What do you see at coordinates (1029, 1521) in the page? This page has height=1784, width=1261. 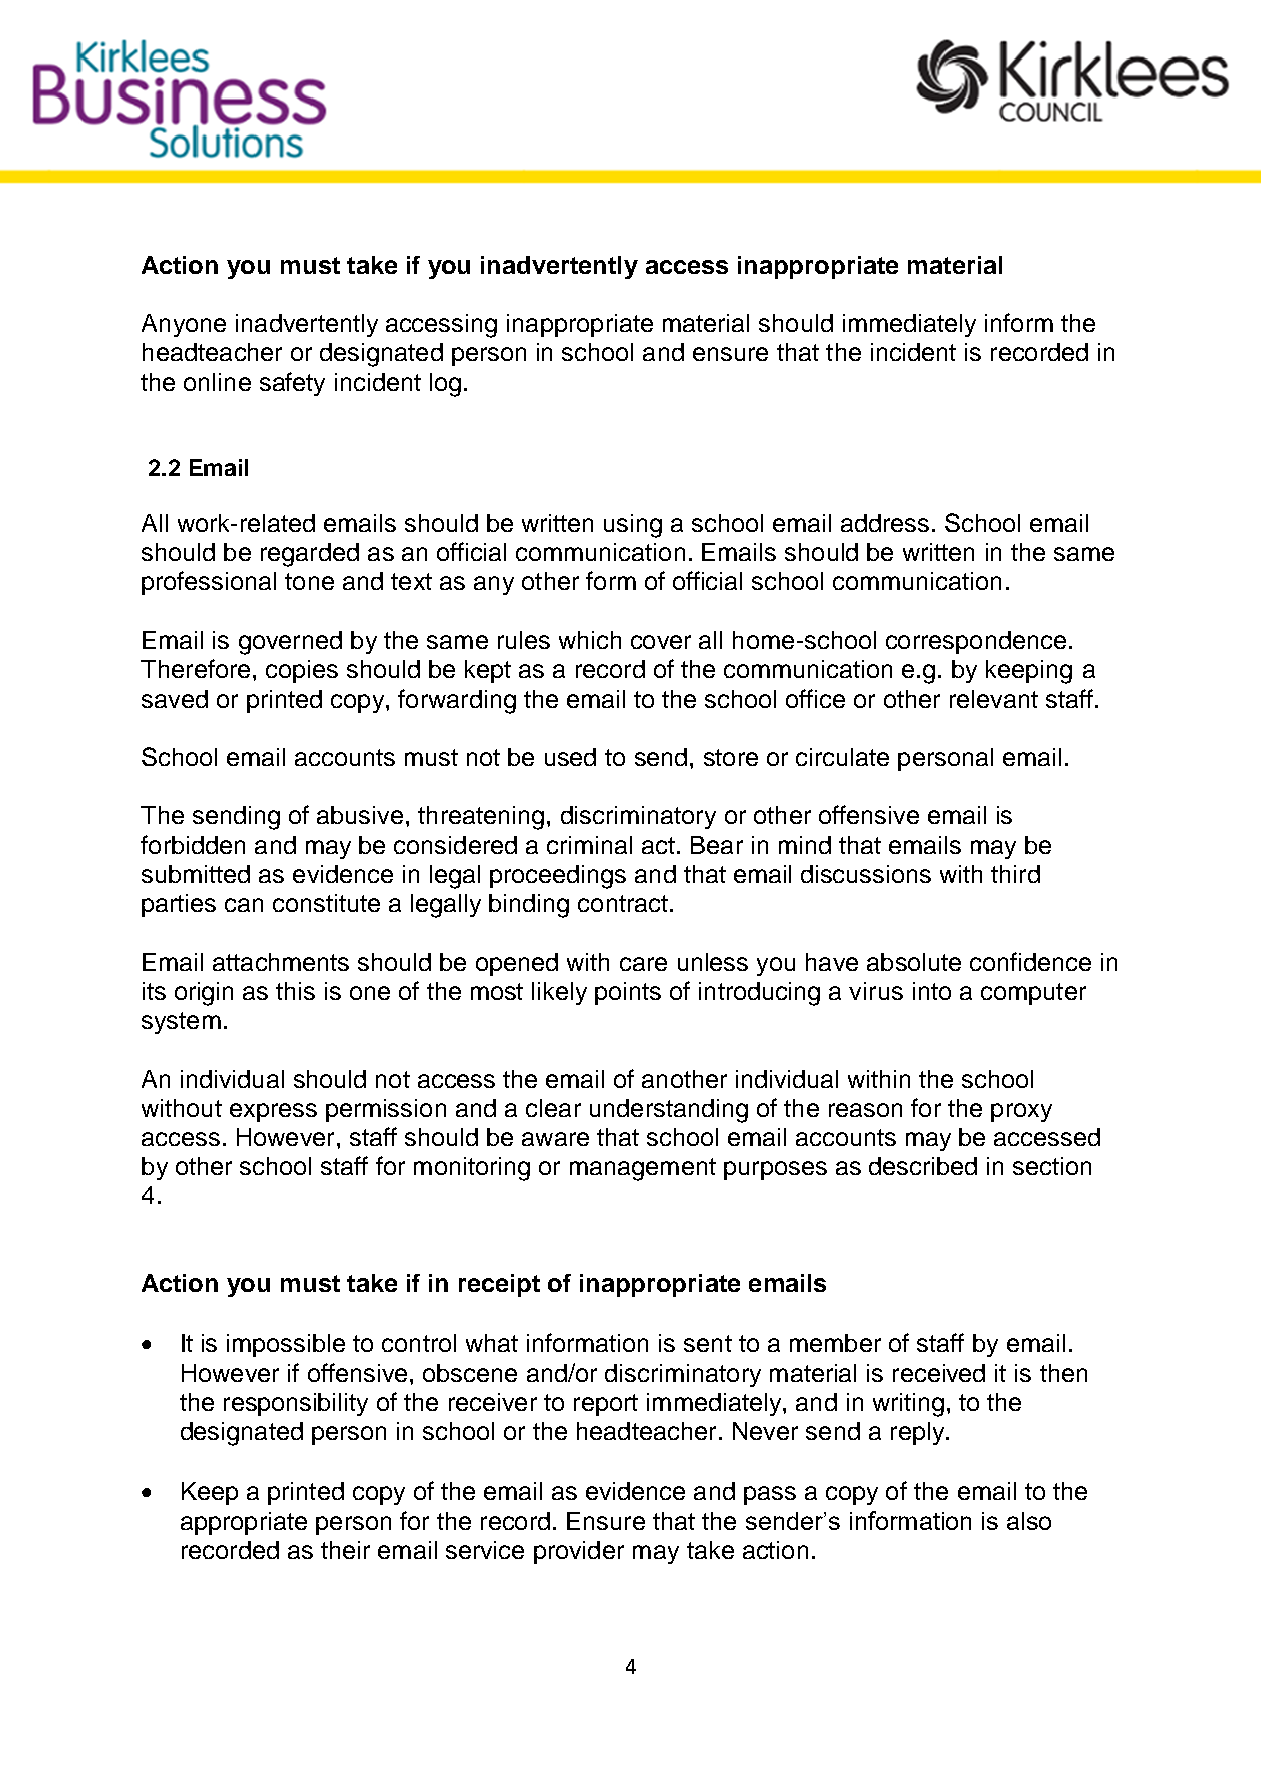 I see `also` at bounding box center [1029, 1521].
